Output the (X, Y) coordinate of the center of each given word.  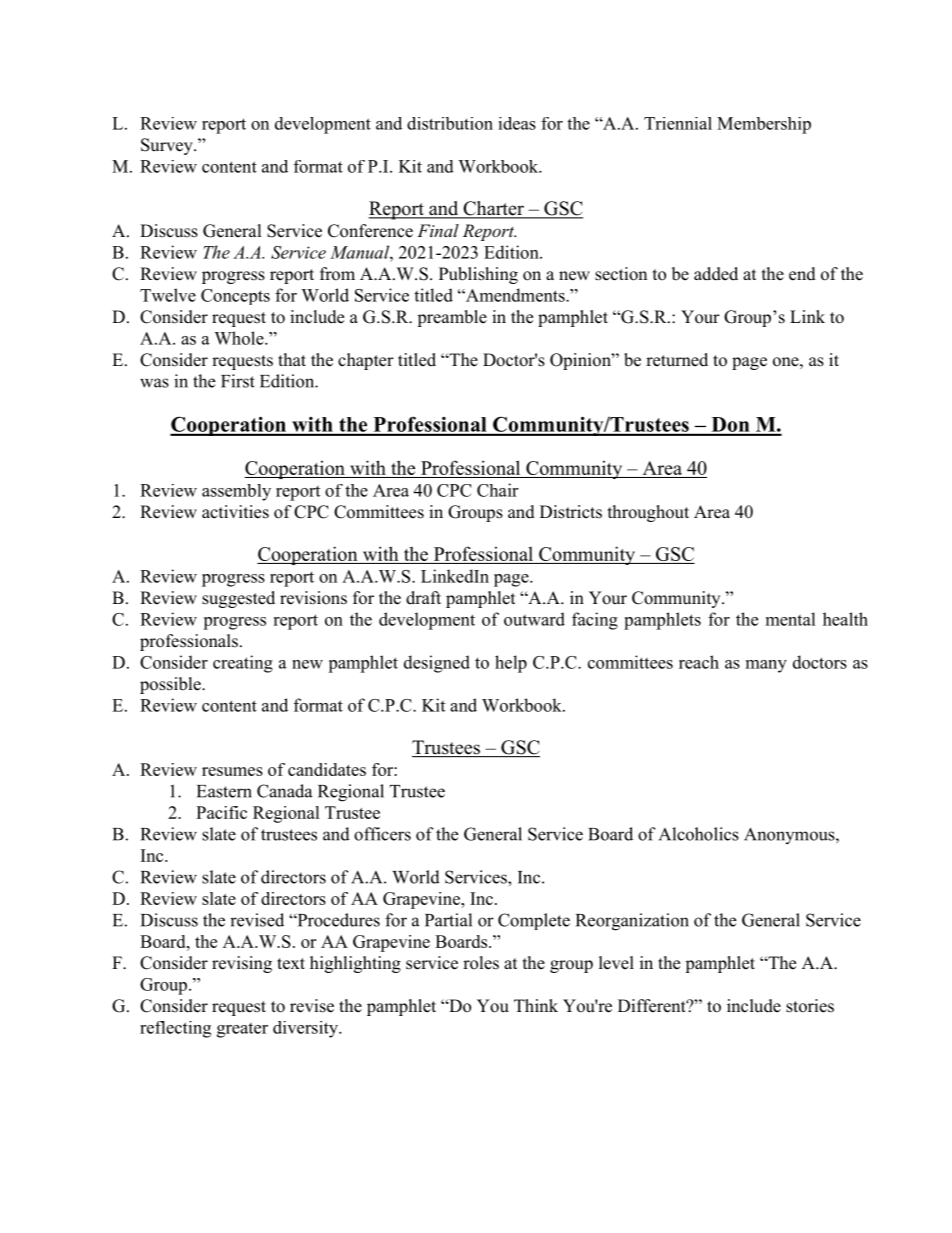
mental (791, 619)
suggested (238, 599)
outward (534, 619)
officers (382, 834)
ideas (517, 123)
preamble (452, 318)
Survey (168, 146)
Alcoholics (699, 834)
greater (242, 1030)
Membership (764, 125)
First (238, 381)
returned (677, 360)
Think (536, 1005)
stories (810, 1006)
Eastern (224, 791)
